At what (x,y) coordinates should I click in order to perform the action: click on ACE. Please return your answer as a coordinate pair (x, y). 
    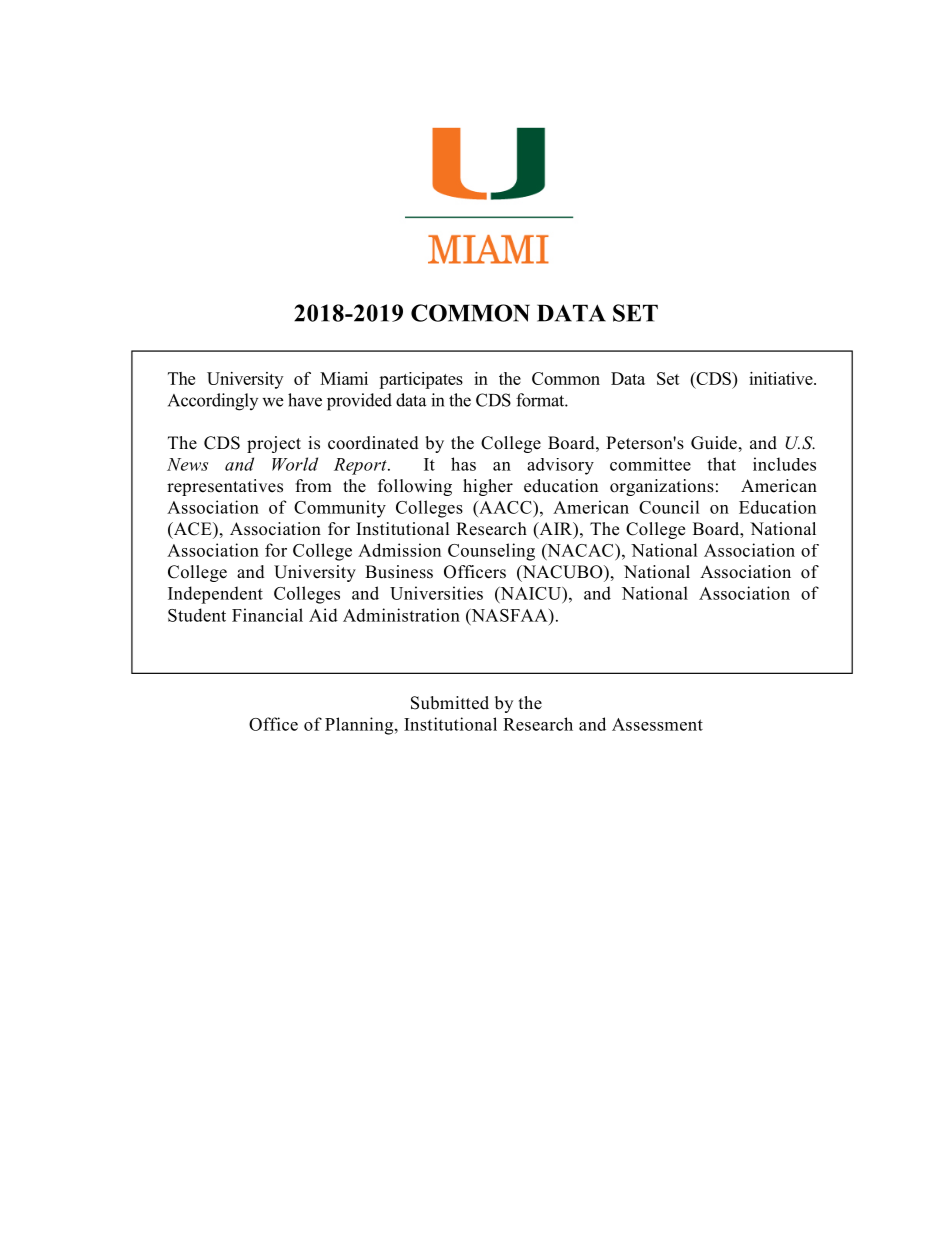
    Looking at the image, I should click on (192, 530).
